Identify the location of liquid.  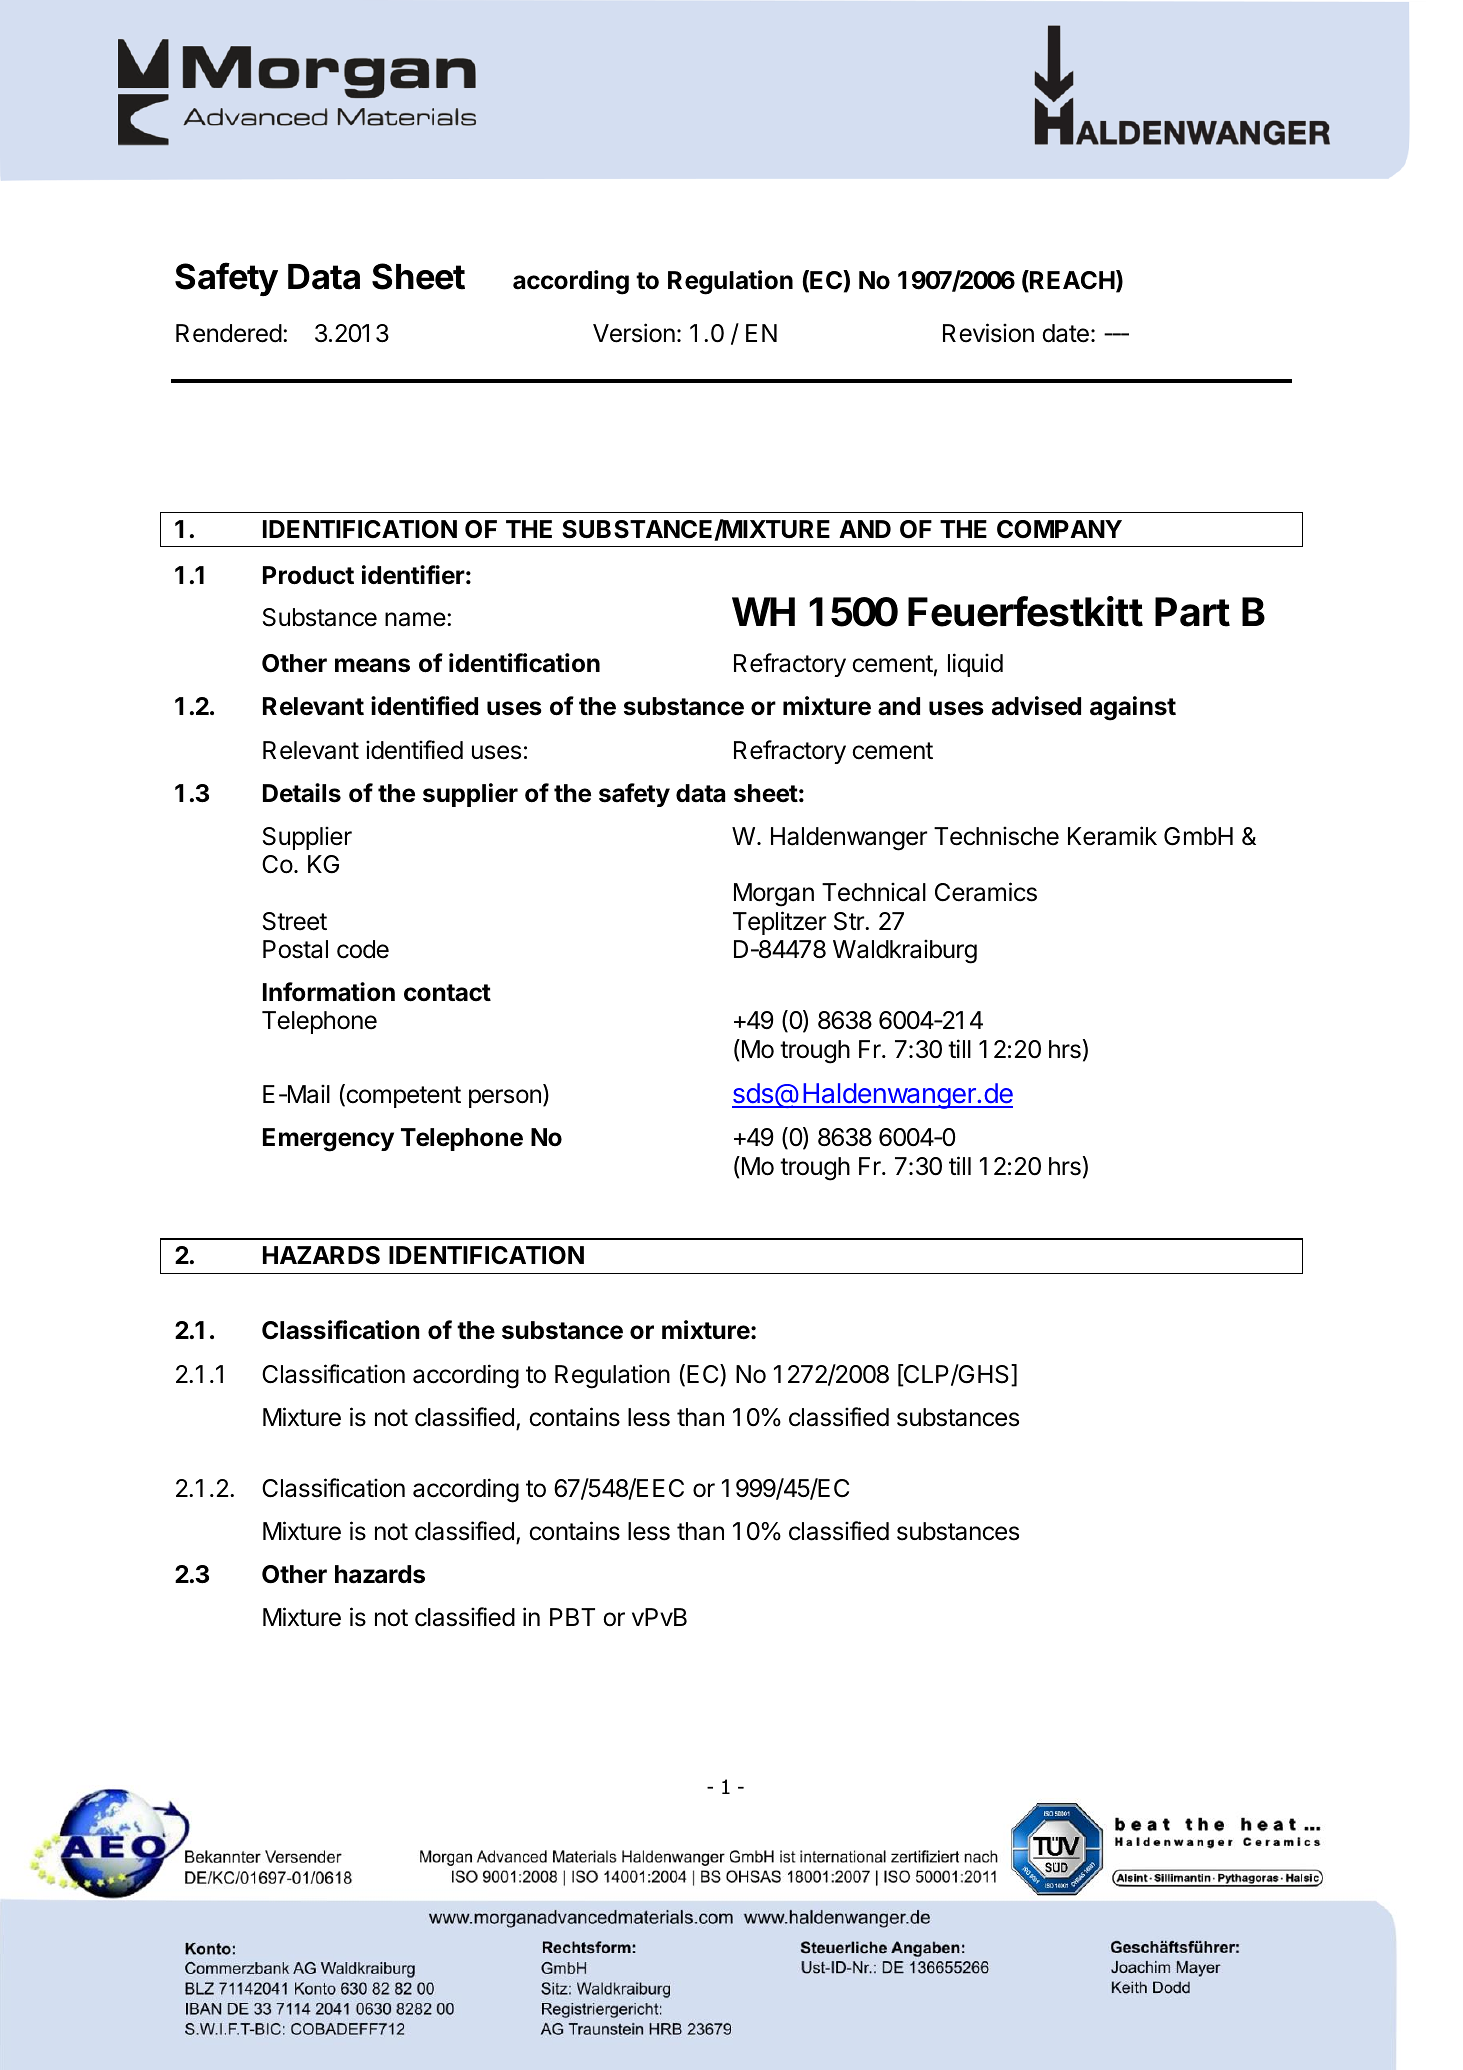
(975, 665).
